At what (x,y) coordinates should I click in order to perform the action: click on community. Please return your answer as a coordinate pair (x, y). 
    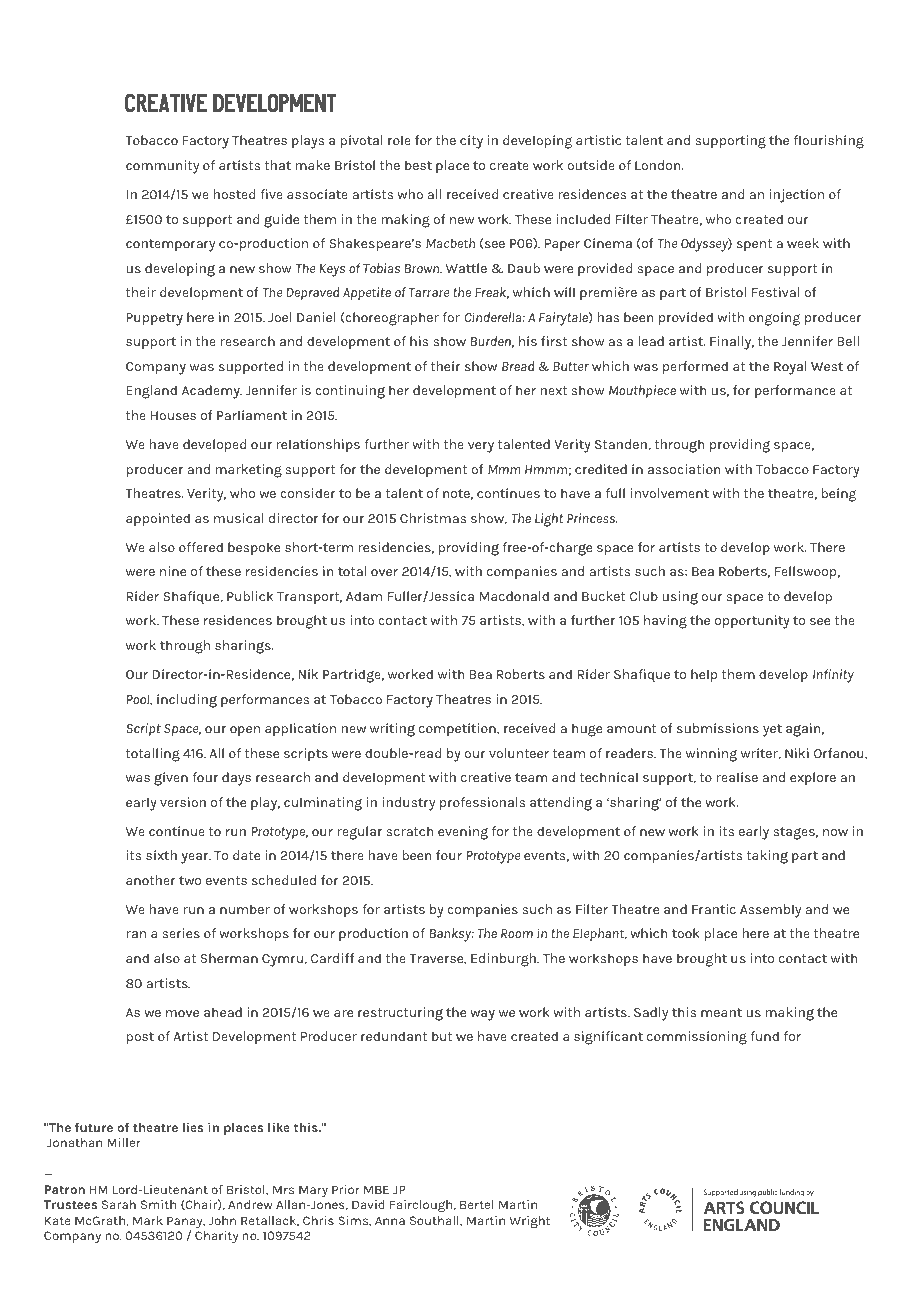
    Looking at the image, I should click on (162, 167).
